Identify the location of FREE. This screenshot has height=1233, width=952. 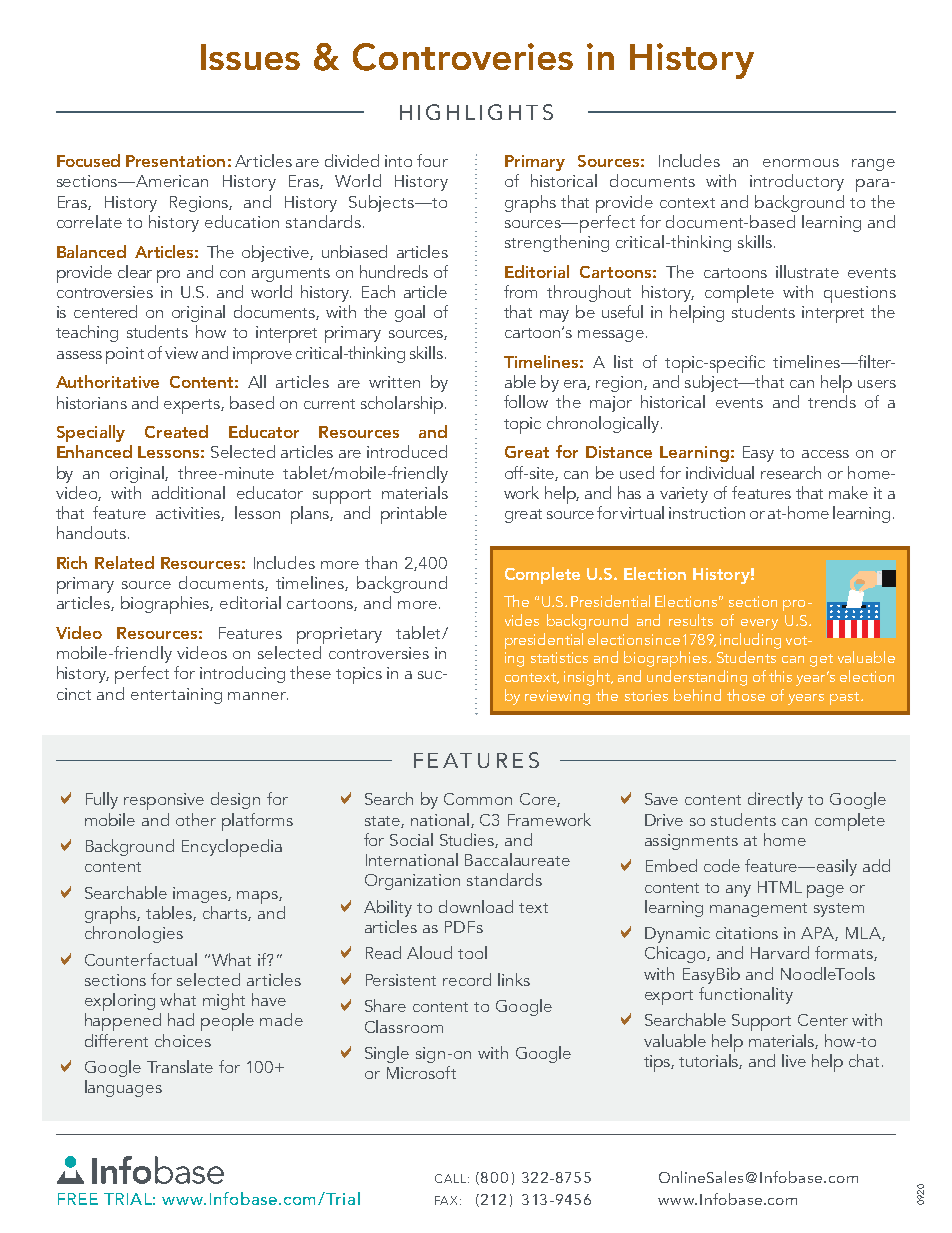
(78, 1199).
